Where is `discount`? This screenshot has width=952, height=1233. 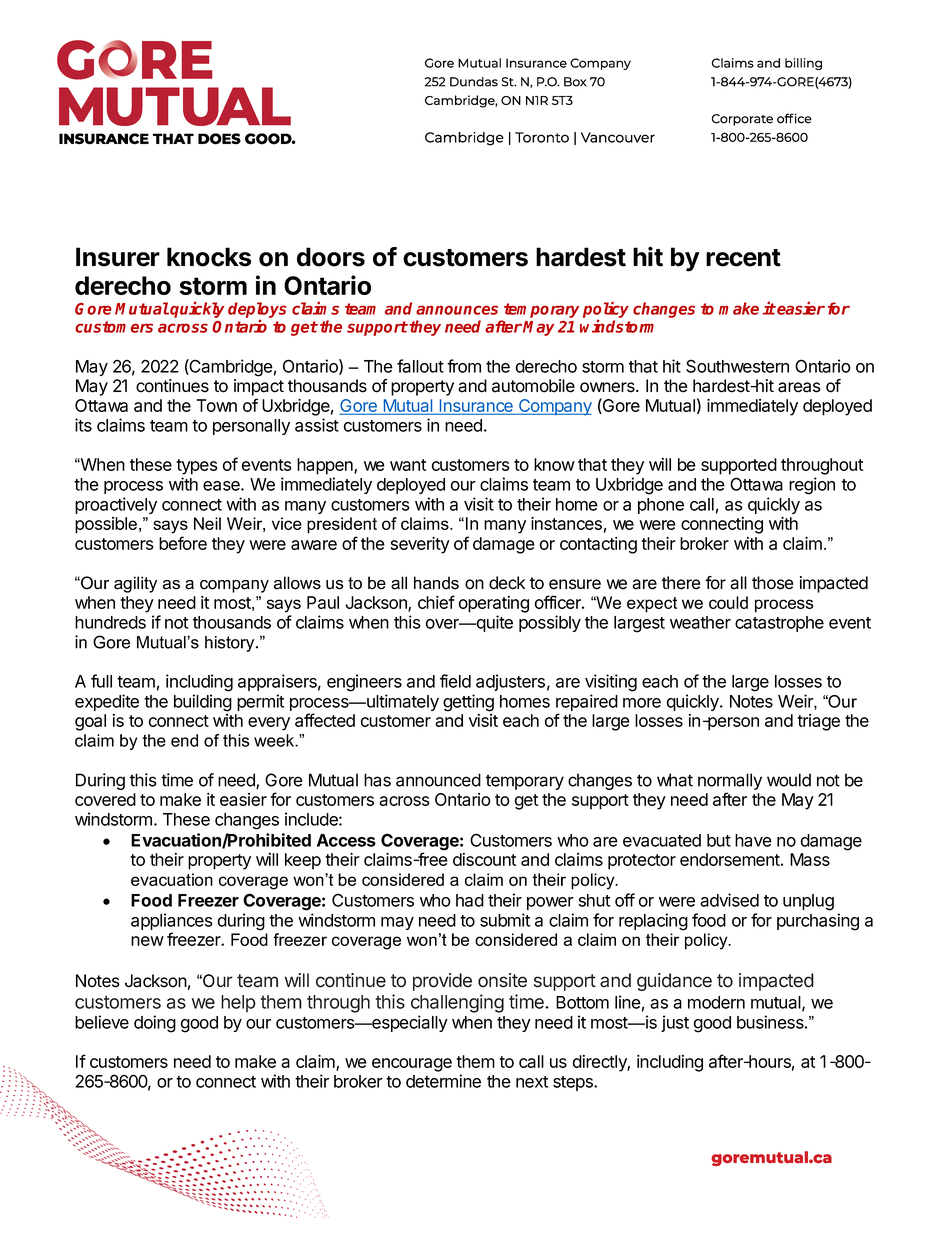
discount is located at coordinates (484, 859).
